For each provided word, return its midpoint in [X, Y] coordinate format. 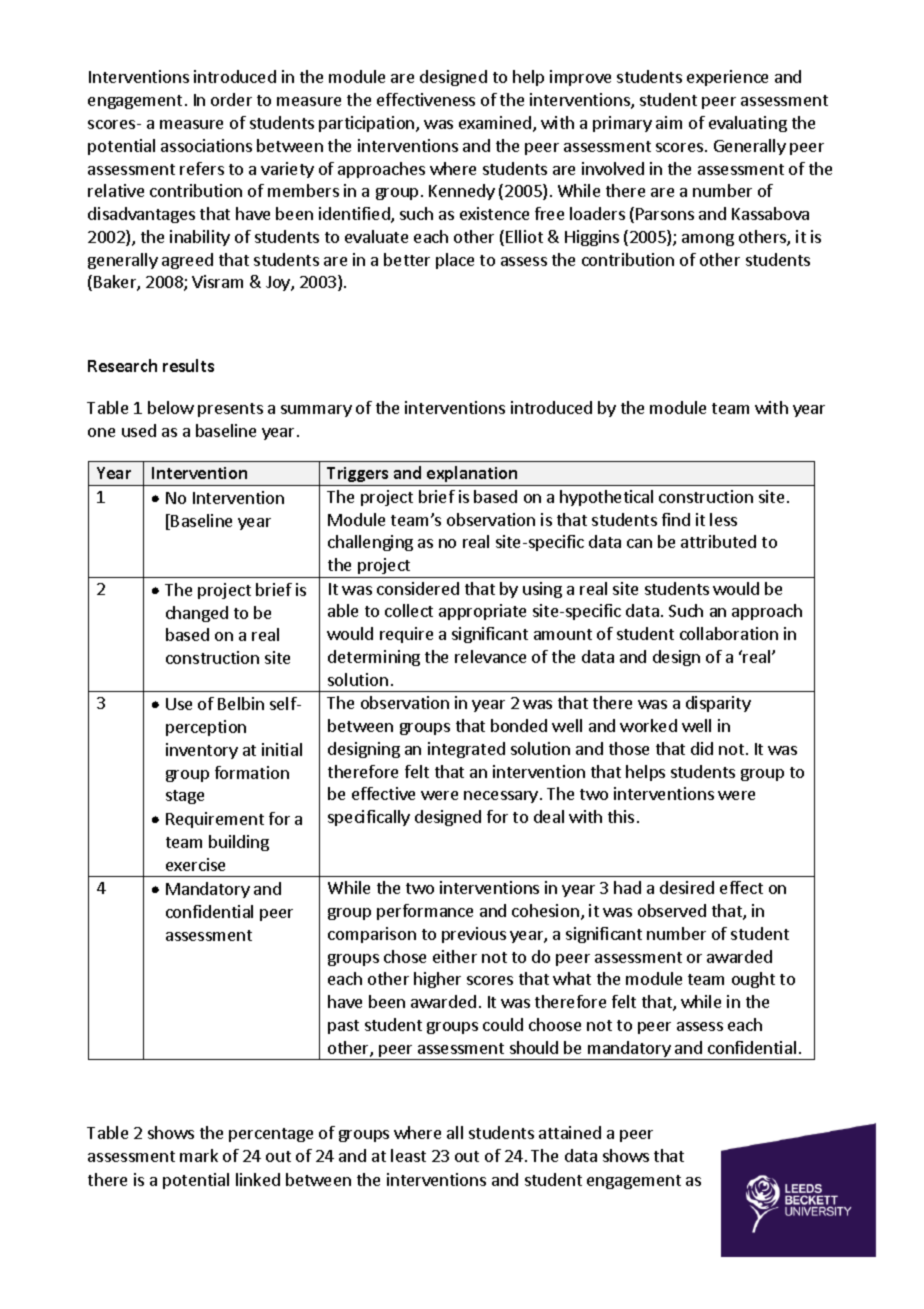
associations [206, 145]
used [139, 430]
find [676, 519]
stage [185, 797]
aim [669, 122]
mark [199, 1155]
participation [368, 124]
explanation [472, 476]
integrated [466, 750]
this [621, 816]
